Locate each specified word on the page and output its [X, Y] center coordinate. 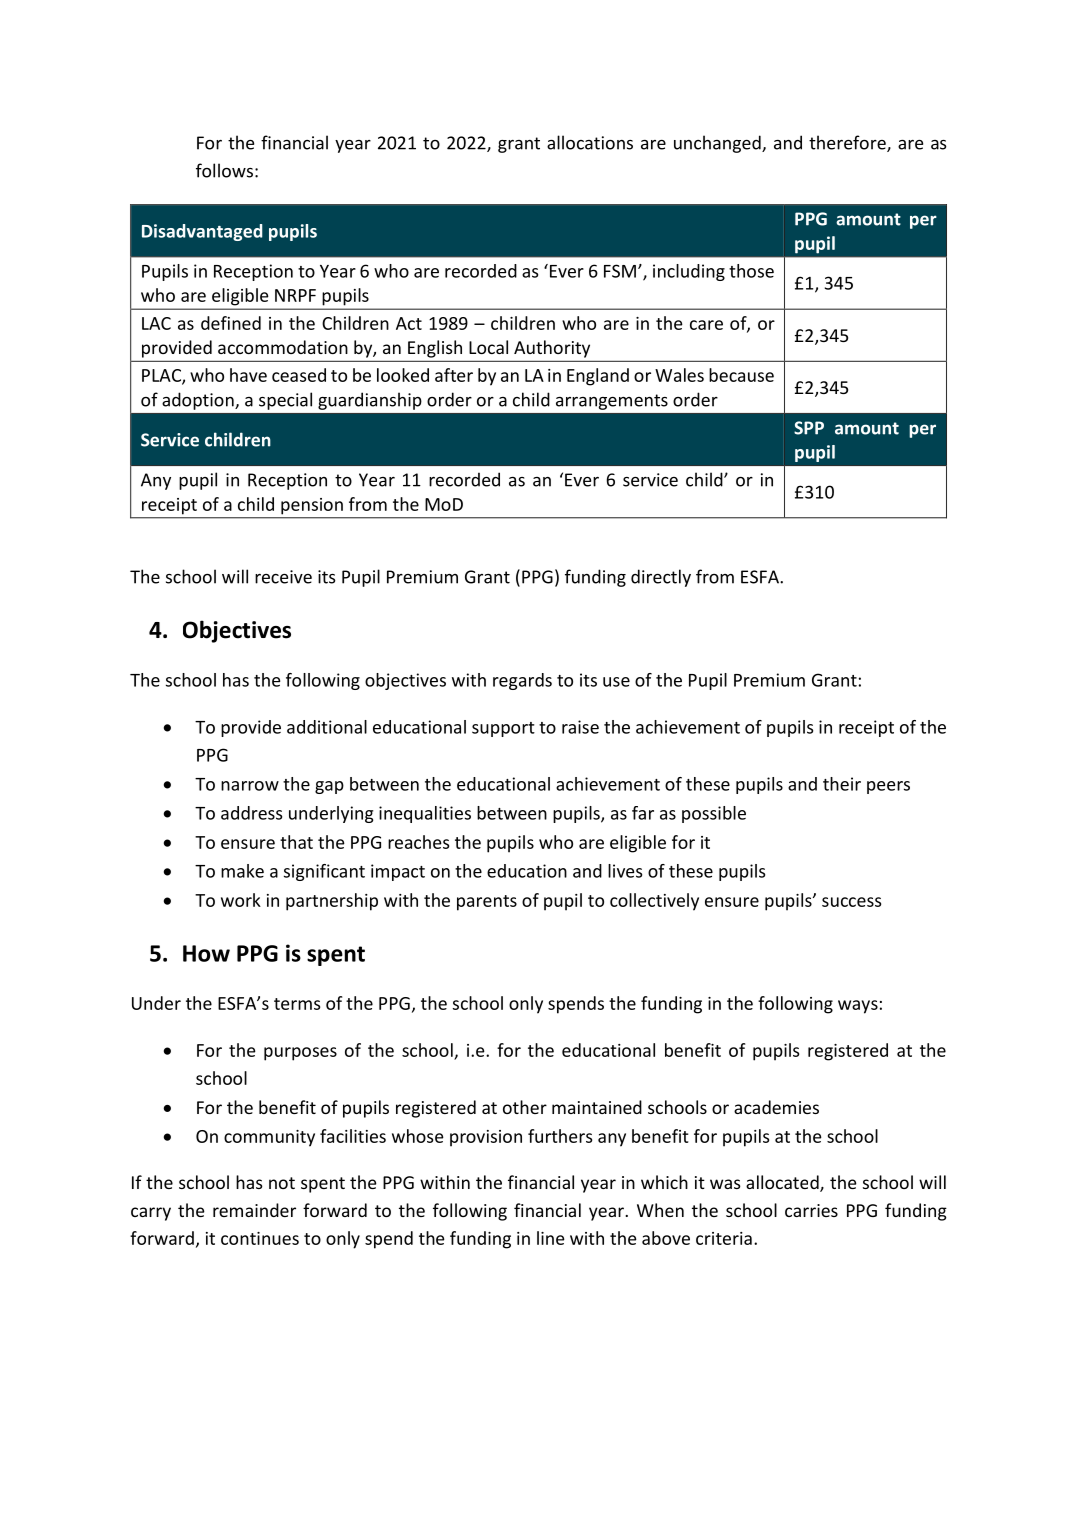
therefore [848, 143]
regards [522, 681]
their [842, 784]
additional [327, 727]
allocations [590, 142]
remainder [254, 1210]
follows [224, 170]
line [551, 1238]
